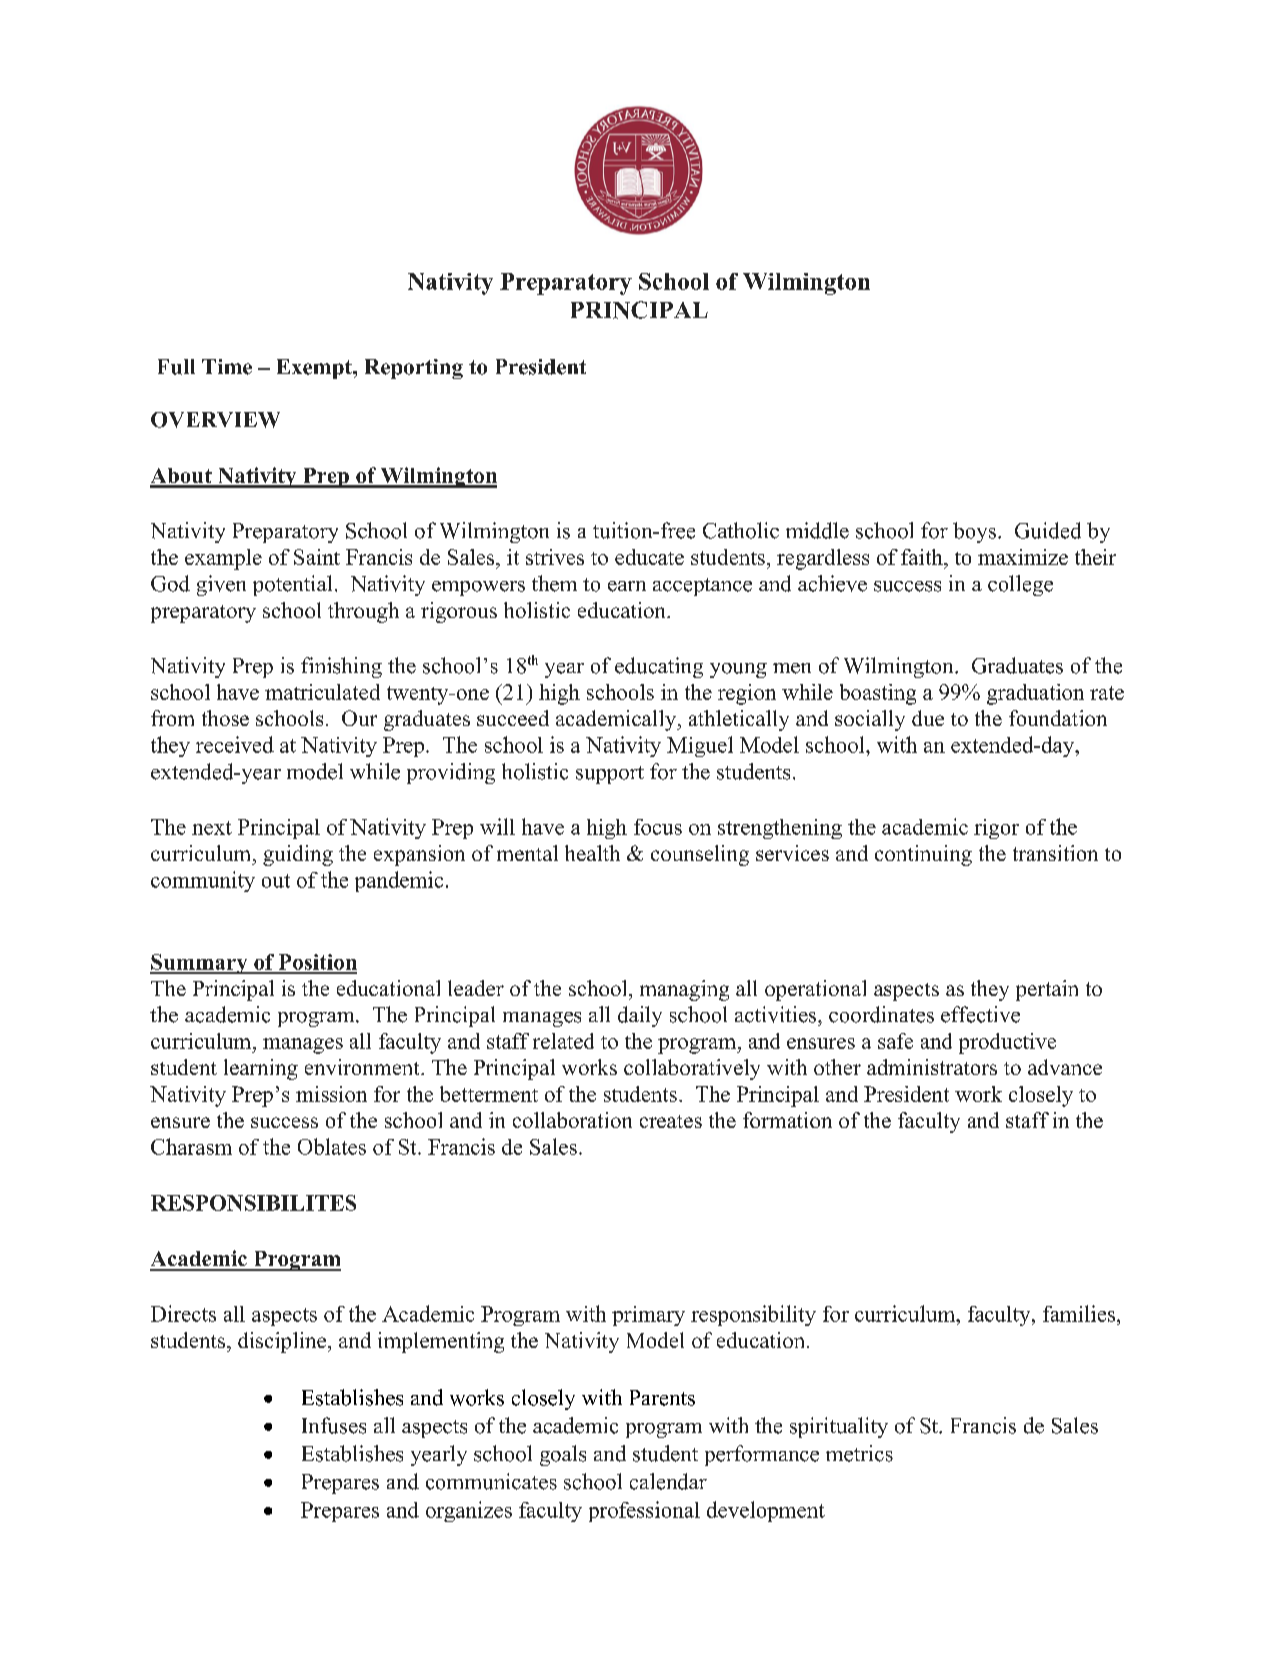  Describe the element at coordinates (1058, 718) in the image. I see `foundation` at that location.
